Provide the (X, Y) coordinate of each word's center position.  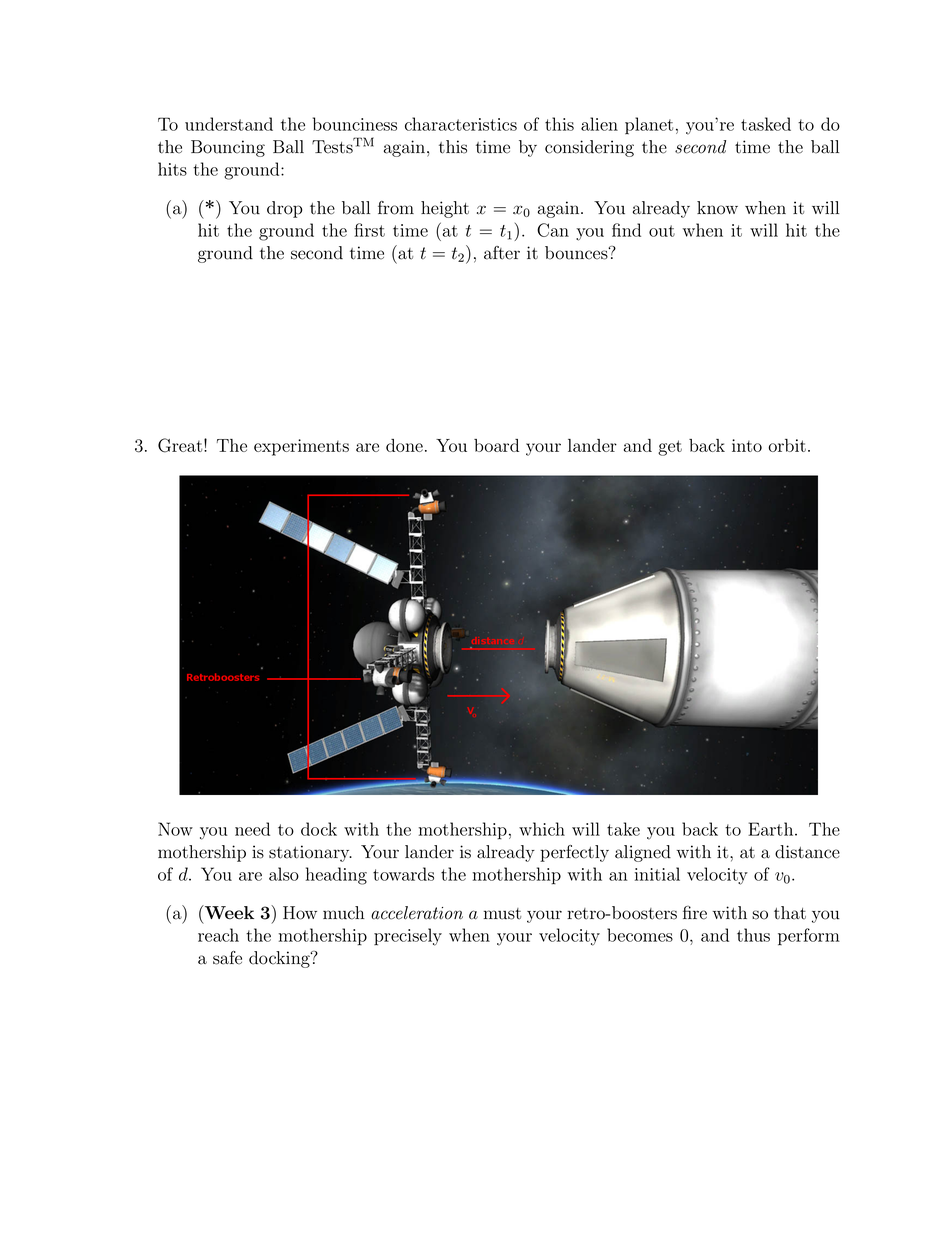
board (496, 445)
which (542, 829)
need (252, 829)
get (670, 448)
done (404, 445)
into (747, 445)
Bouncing (228, 148)
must (502, 914)
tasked (766, 124)
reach (218, 935)
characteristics (461, 124)
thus (753, 935)
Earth (770, 829)
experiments (301, 447)
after (502, 253)
